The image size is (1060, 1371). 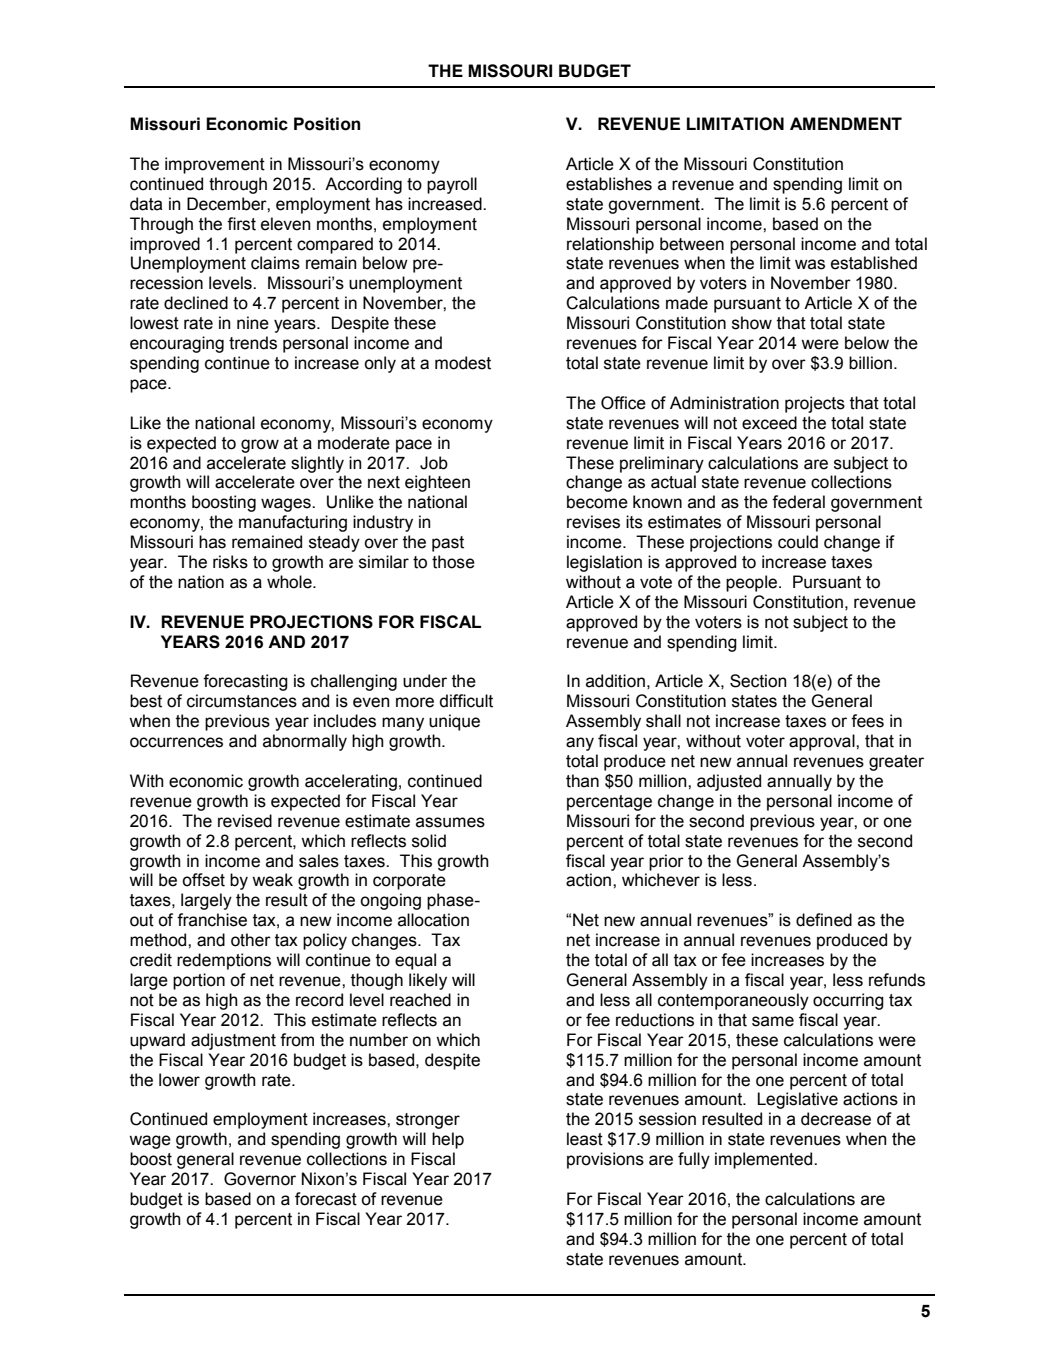 What do you see at coordinates (179, 1080) in the screenshot?
I see `lower` at bounding box center [179, 1080].
